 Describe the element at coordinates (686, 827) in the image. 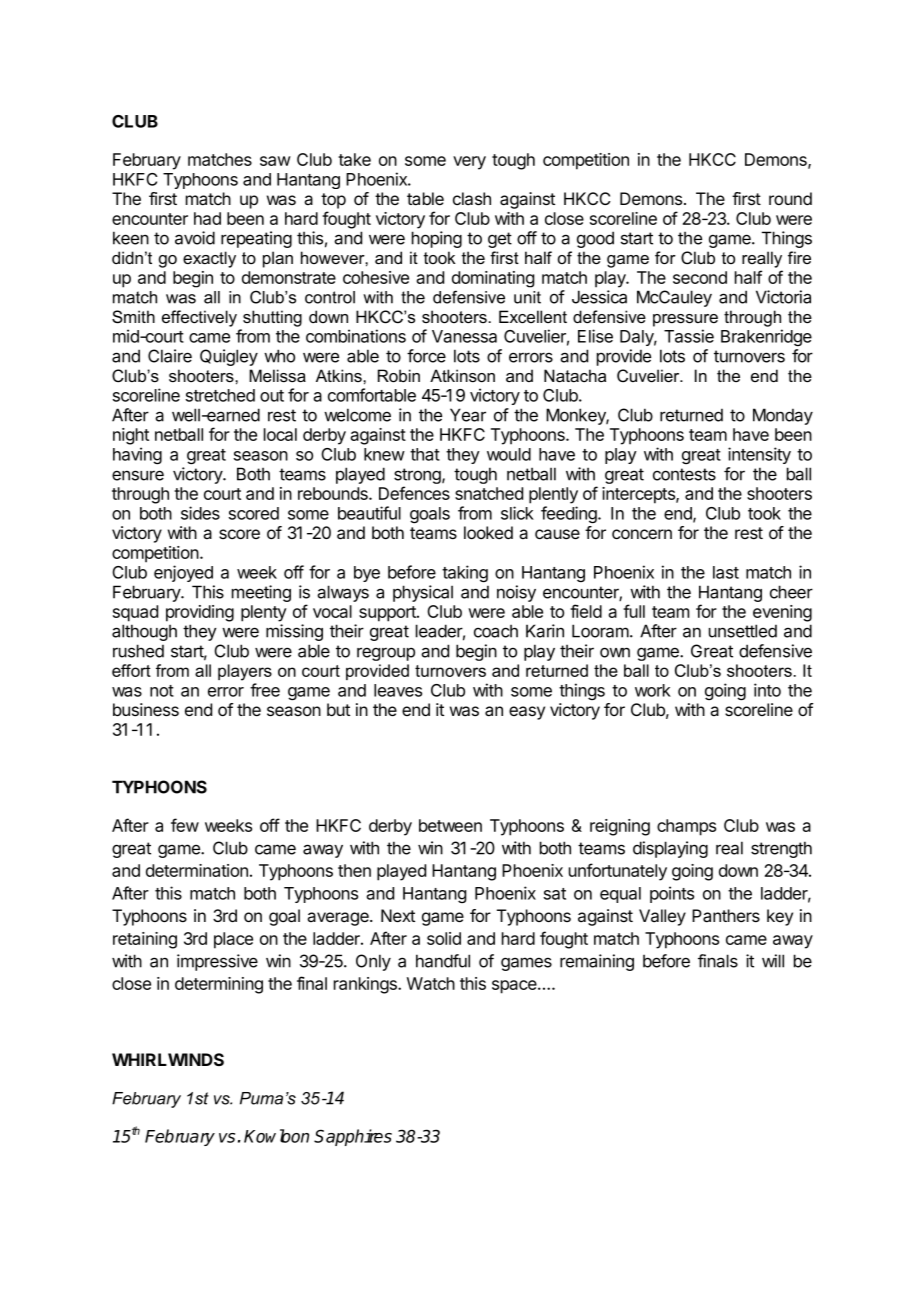

I see `champs` at that location.
